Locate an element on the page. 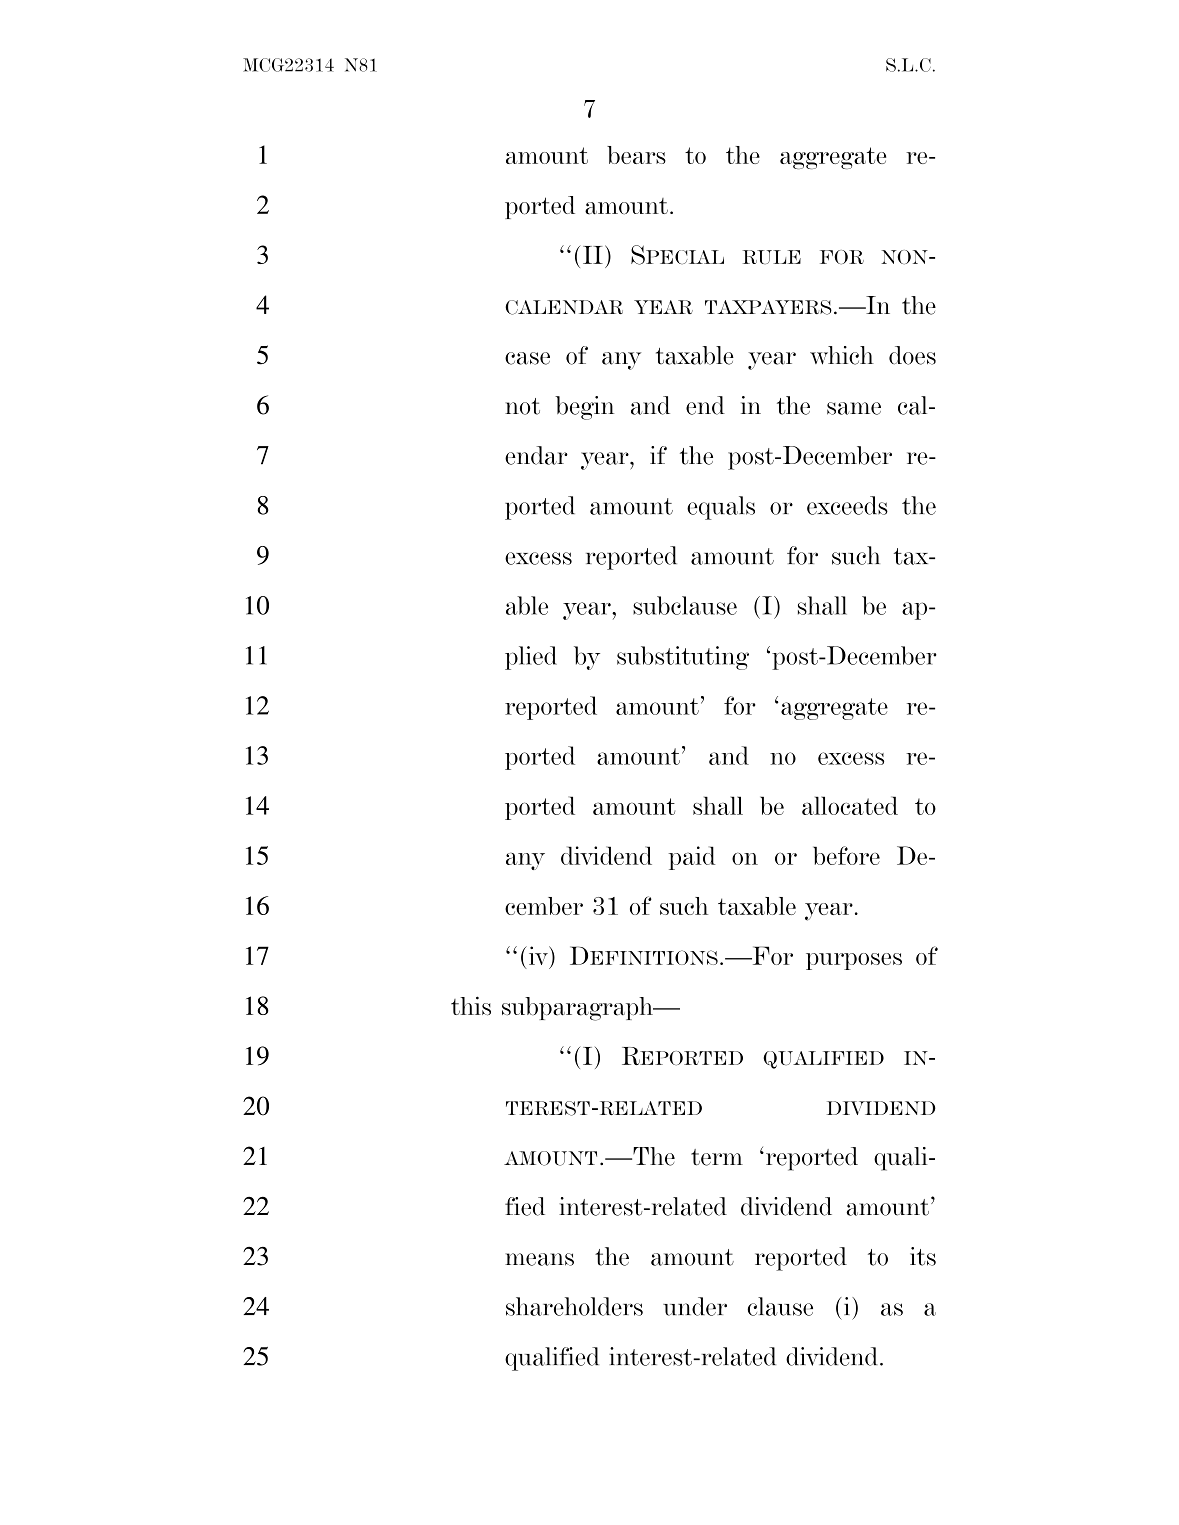 This image has height=1525, width=1179. purposes is located at coordinates (854, 961).
